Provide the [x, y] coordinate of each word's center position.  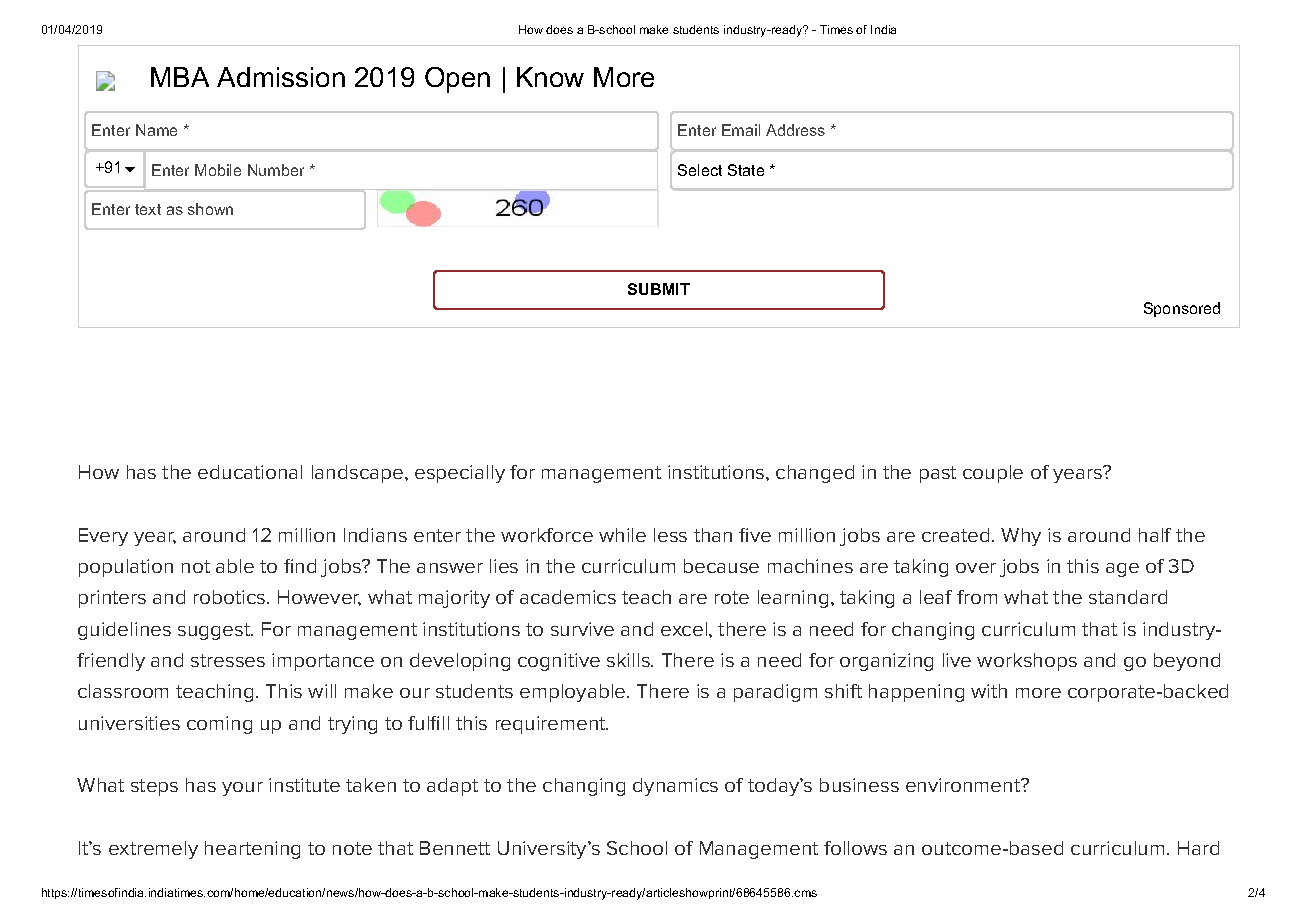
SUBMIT [659, 289]
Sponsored [1182, 309]
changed [815, 474]
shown [210, 209]
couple [993, 474]
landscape [359, 474]
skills [629, 660]
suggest [215, 631]
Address [795, 130]
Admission [281, 77]
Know [550, 77]
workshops [1027, 662]
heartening [252, 850]
